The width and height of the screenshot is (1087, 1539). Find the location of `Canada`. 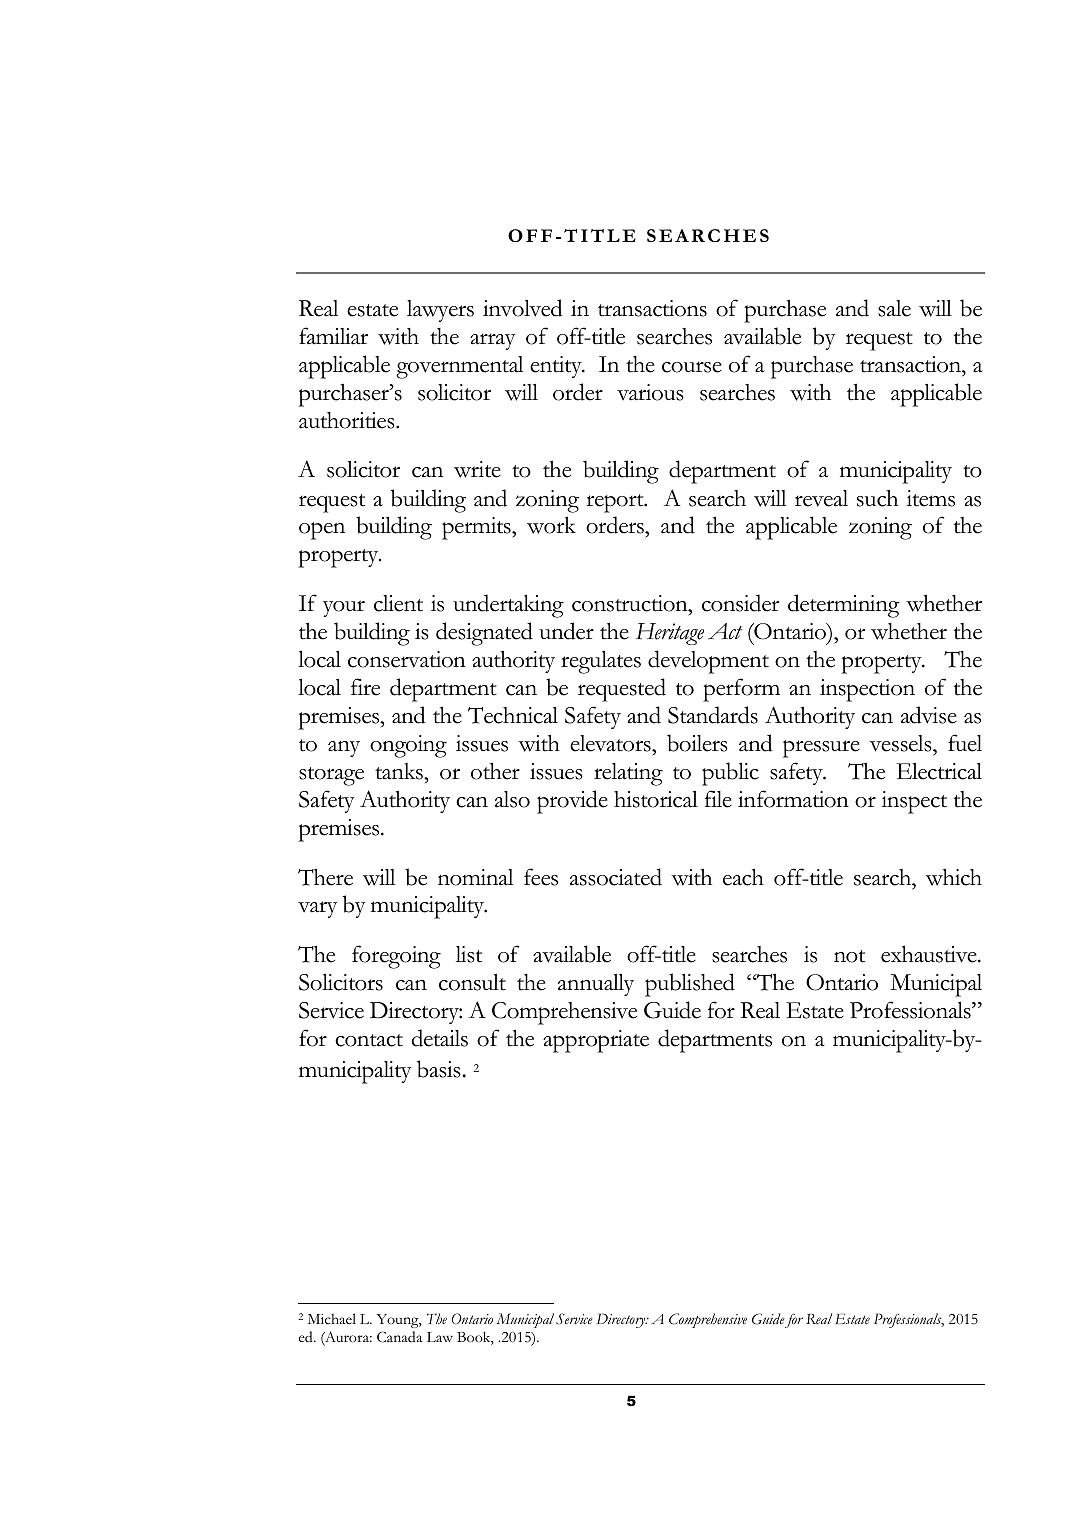

Canada is located at coordinates (399, 1337).
